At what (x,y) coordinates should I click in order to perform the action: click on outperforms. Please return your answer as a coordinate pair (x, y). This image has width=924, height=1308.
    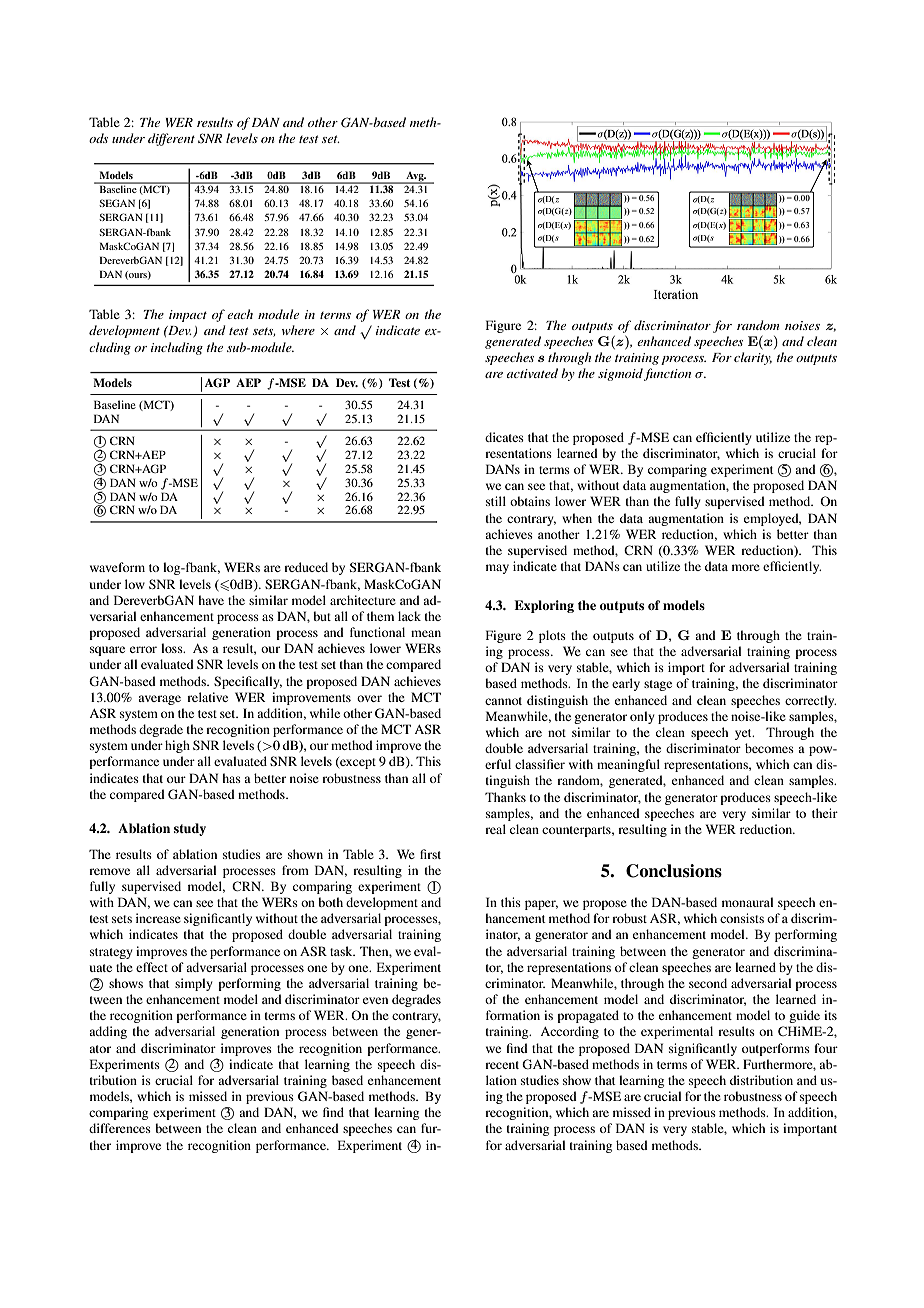
    Looking at the image, I should click on (776, 1049).
